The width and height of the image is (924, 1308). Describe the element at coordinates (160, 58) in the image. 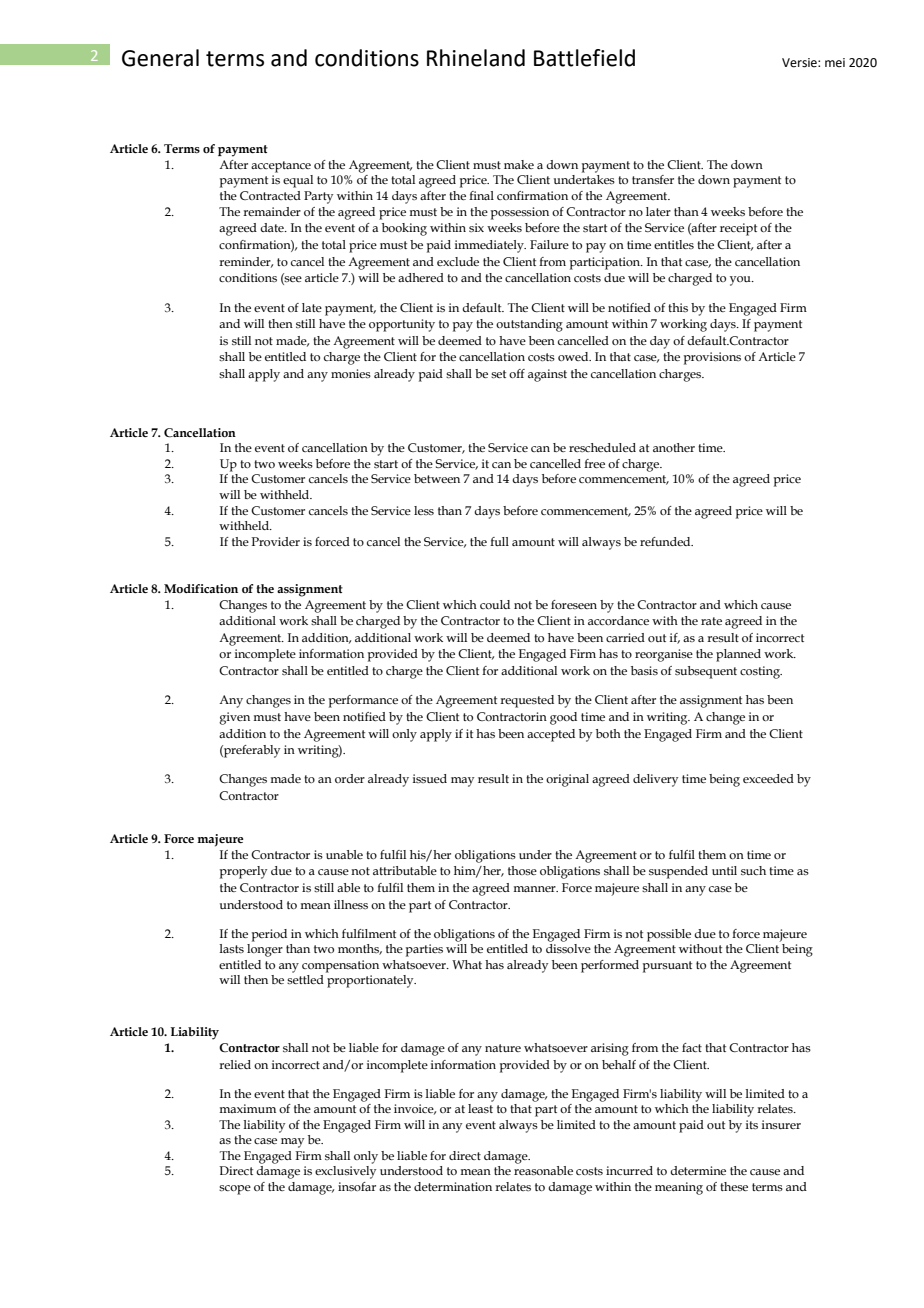

I see `General` at that location.
